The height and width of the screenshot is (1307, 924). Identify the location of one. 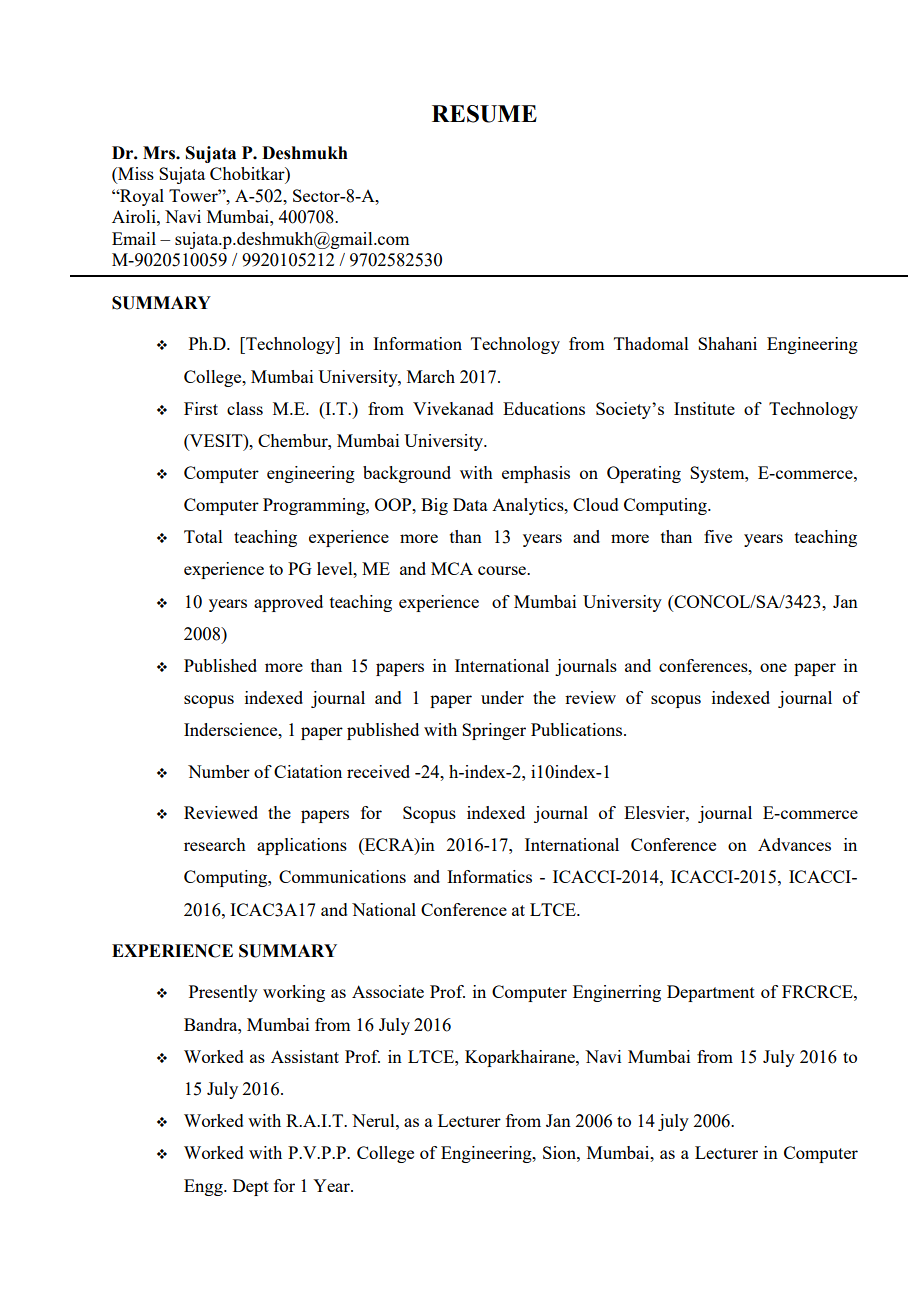
(773, 667).
